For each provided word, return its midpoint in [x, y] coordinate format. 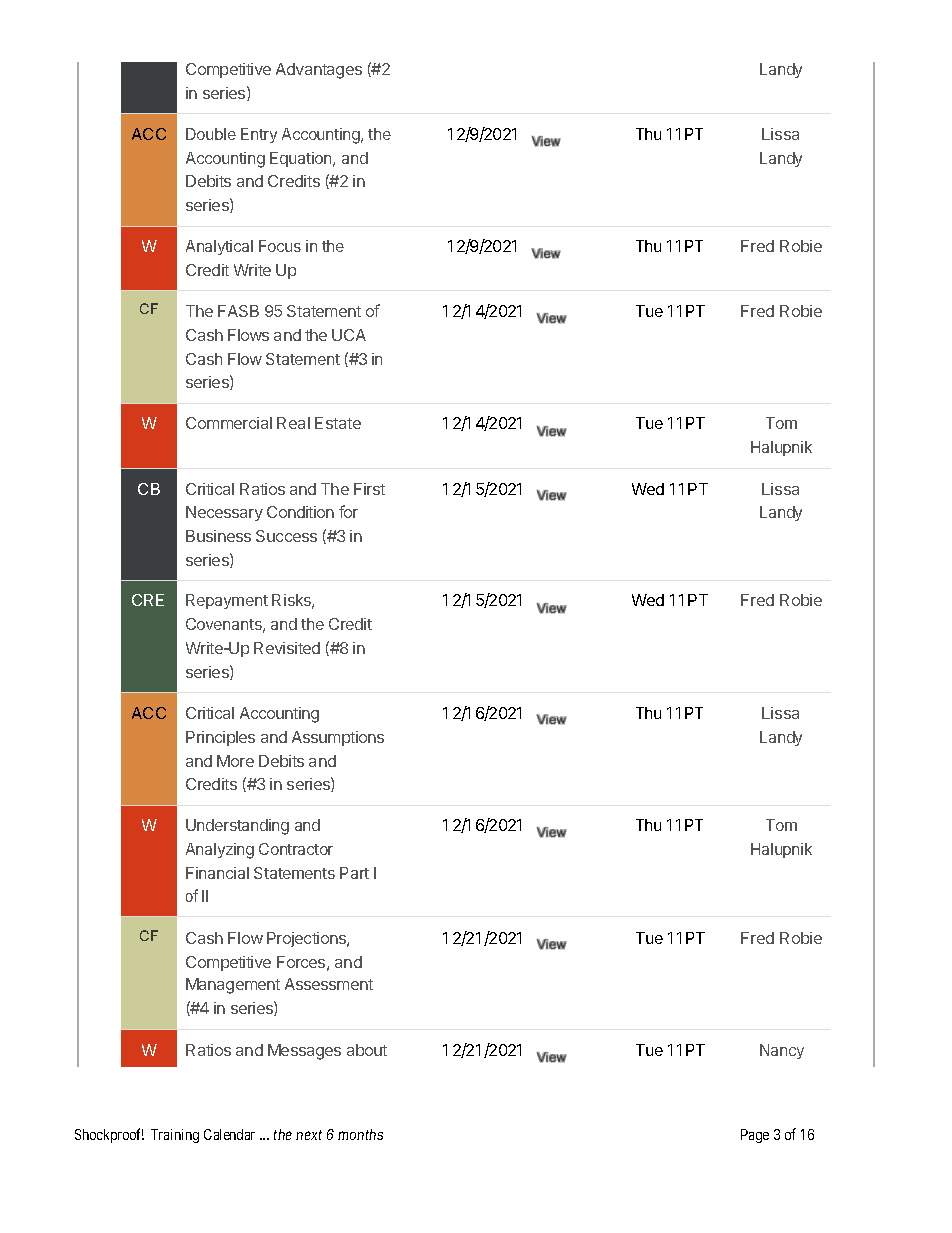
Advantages [319, 71]
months [360, 1134]
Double [211, 134]
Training [175, 1136]
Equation [302, 159]
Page [755, 1136]
